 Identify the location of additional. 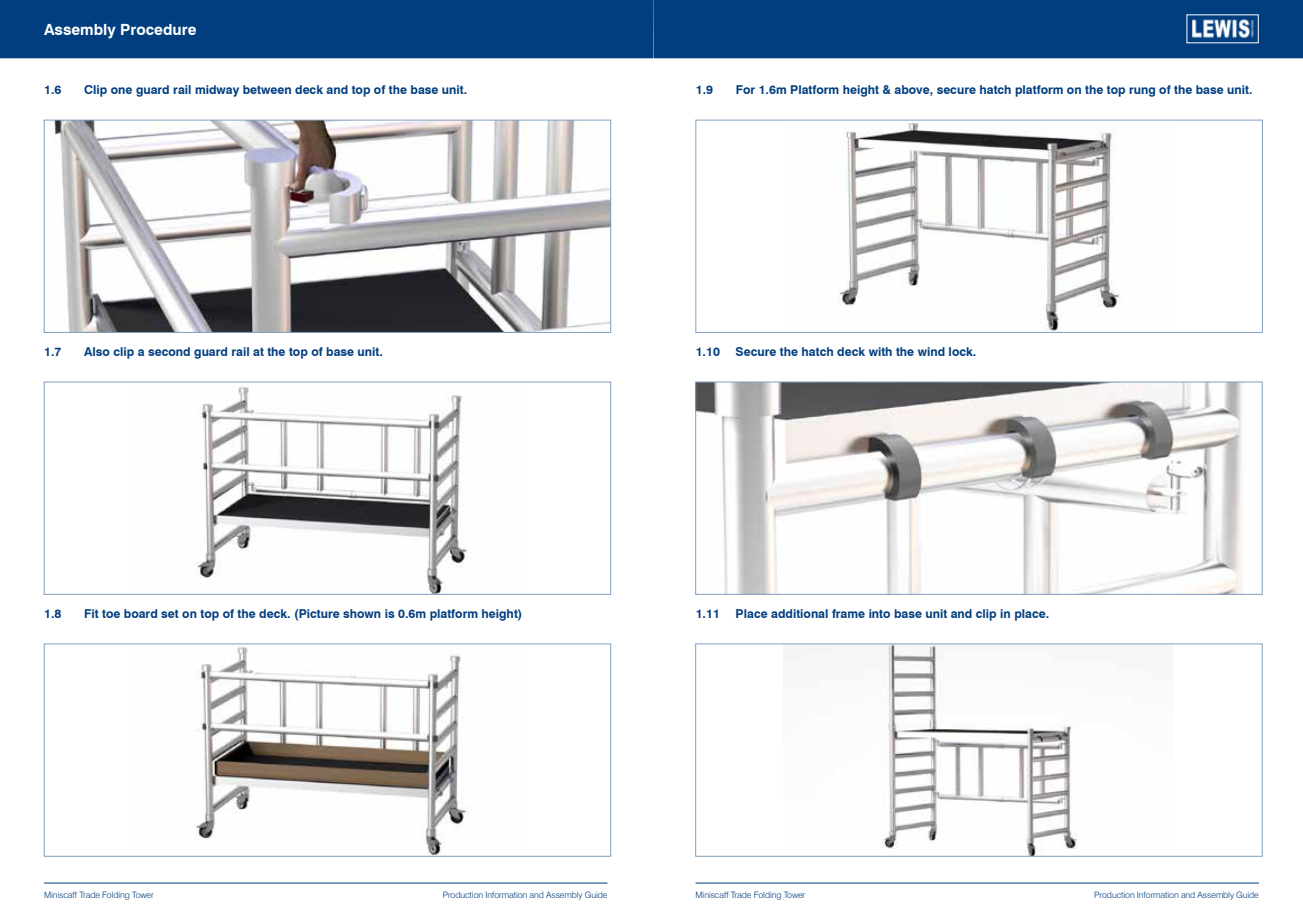
(799, 613).
